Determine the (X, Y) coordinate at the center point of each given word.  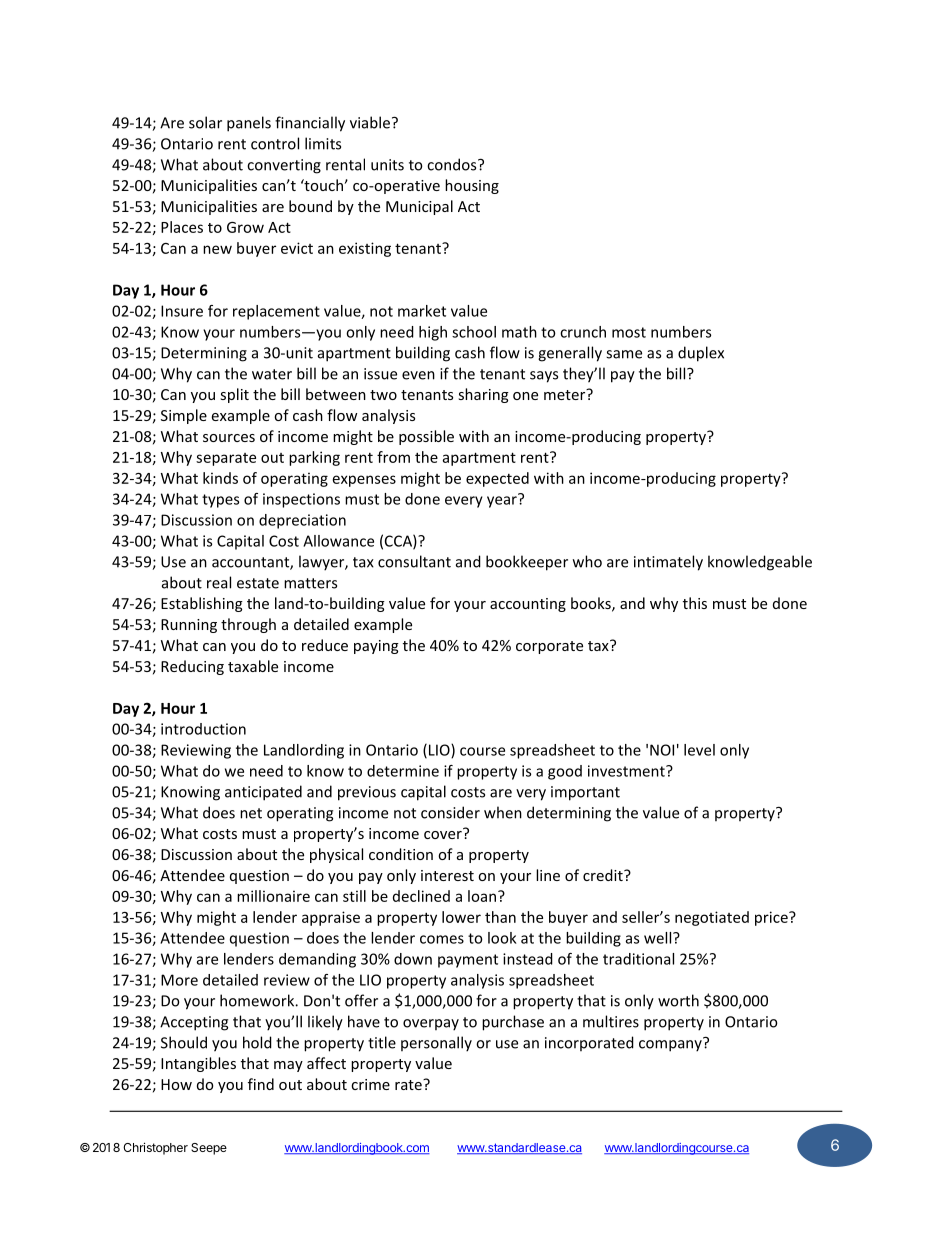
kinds (220, 478)
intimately (668, 563)
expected (497, 479)
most (629, 332)
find (261, 1084)
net (251, 813)
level (699, 750)
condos (453, 164)
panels (249, 124)
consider (450, 812)
